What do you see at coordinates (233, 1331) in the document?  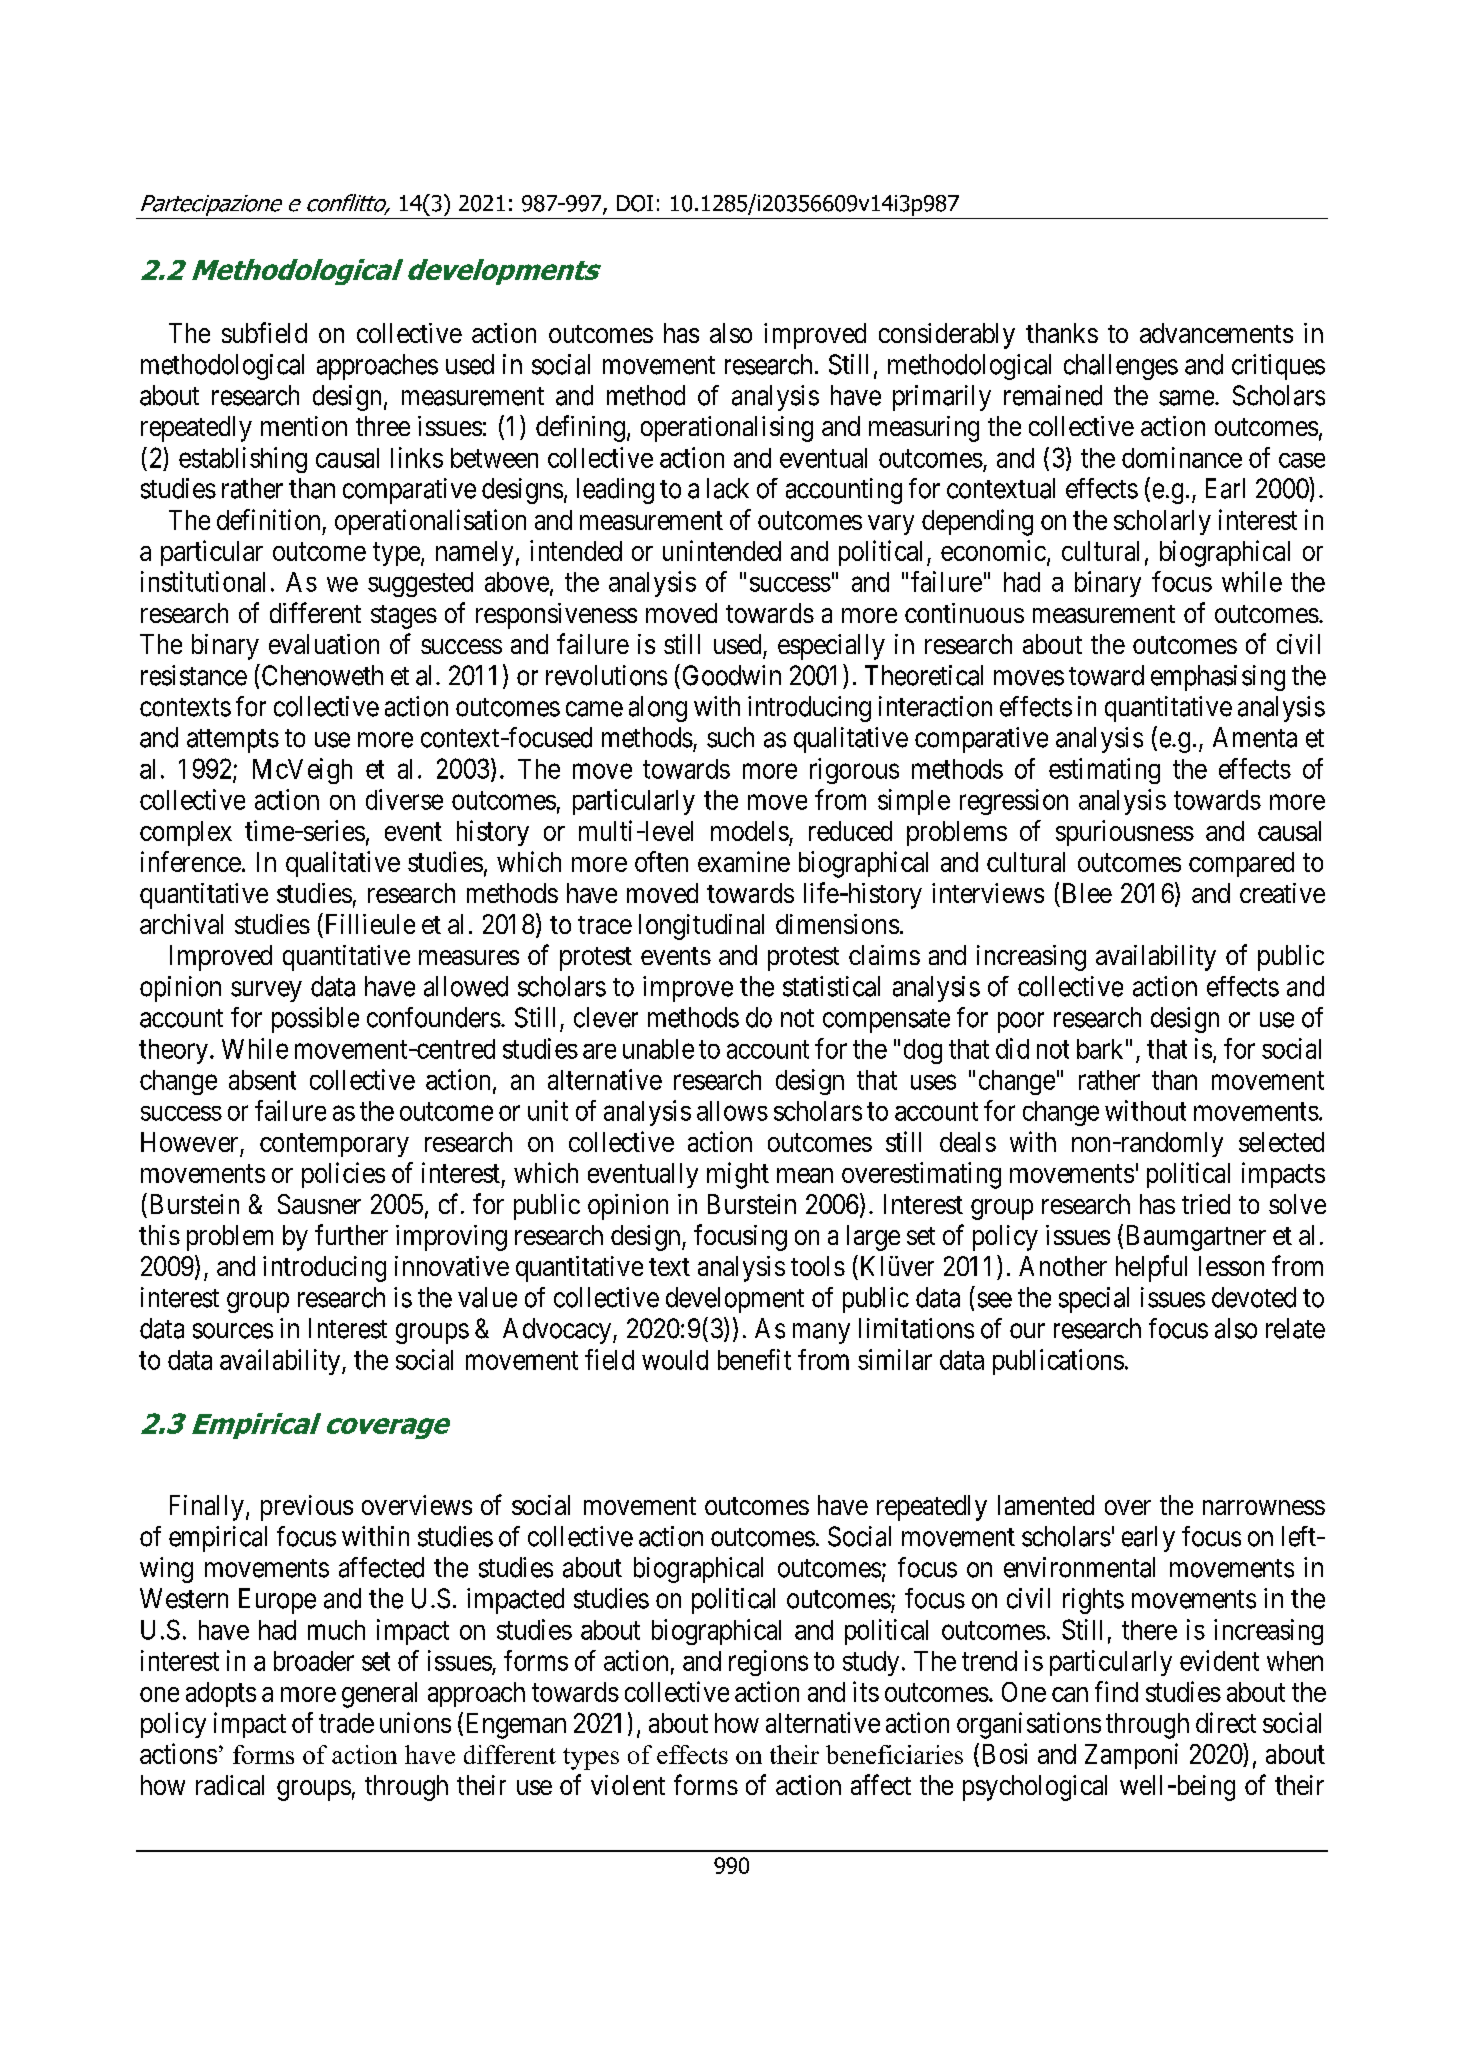 I see `sources` at bounding box center [233, 1331].
